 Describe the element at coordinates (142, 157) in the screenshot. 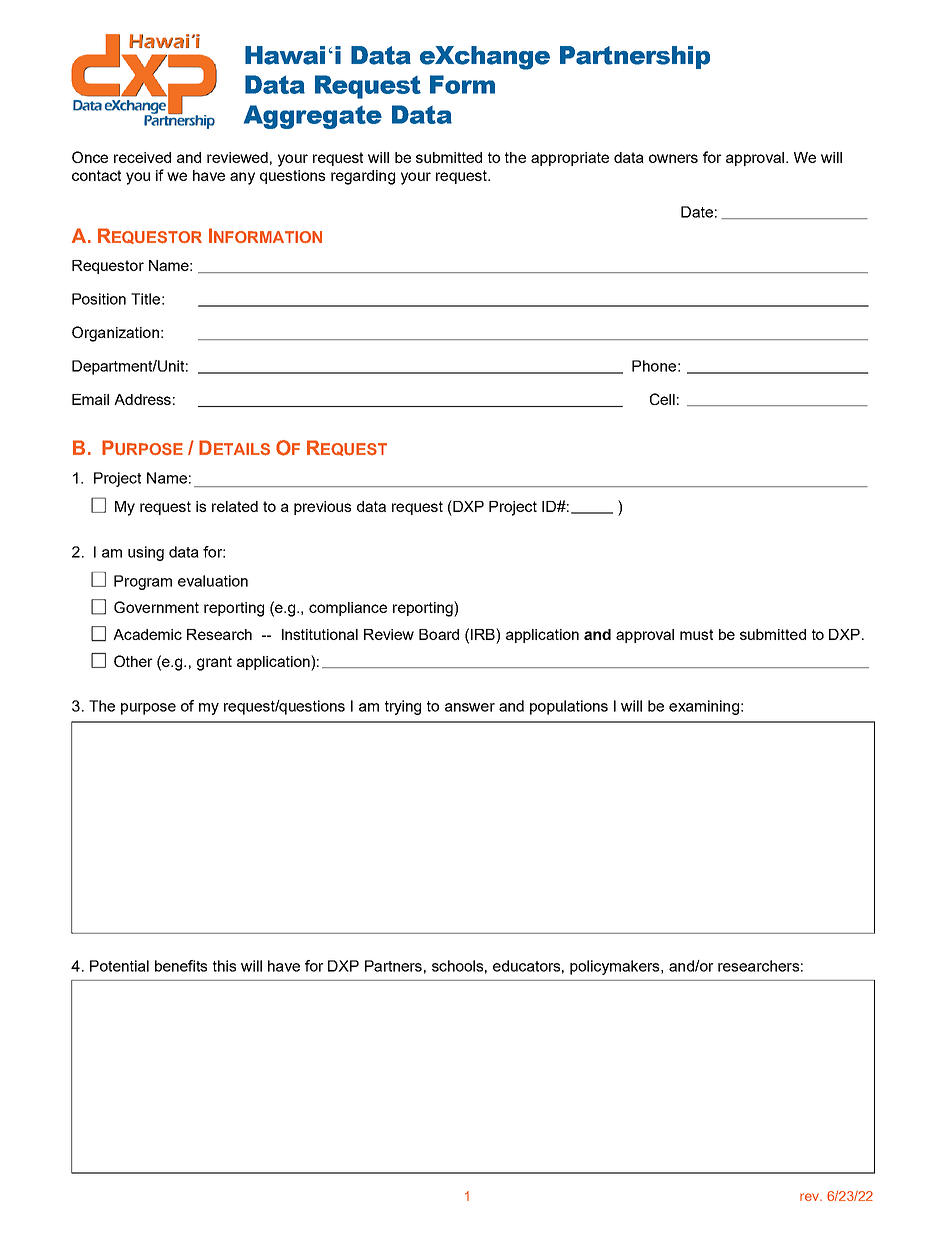

I see `received` at that location.
